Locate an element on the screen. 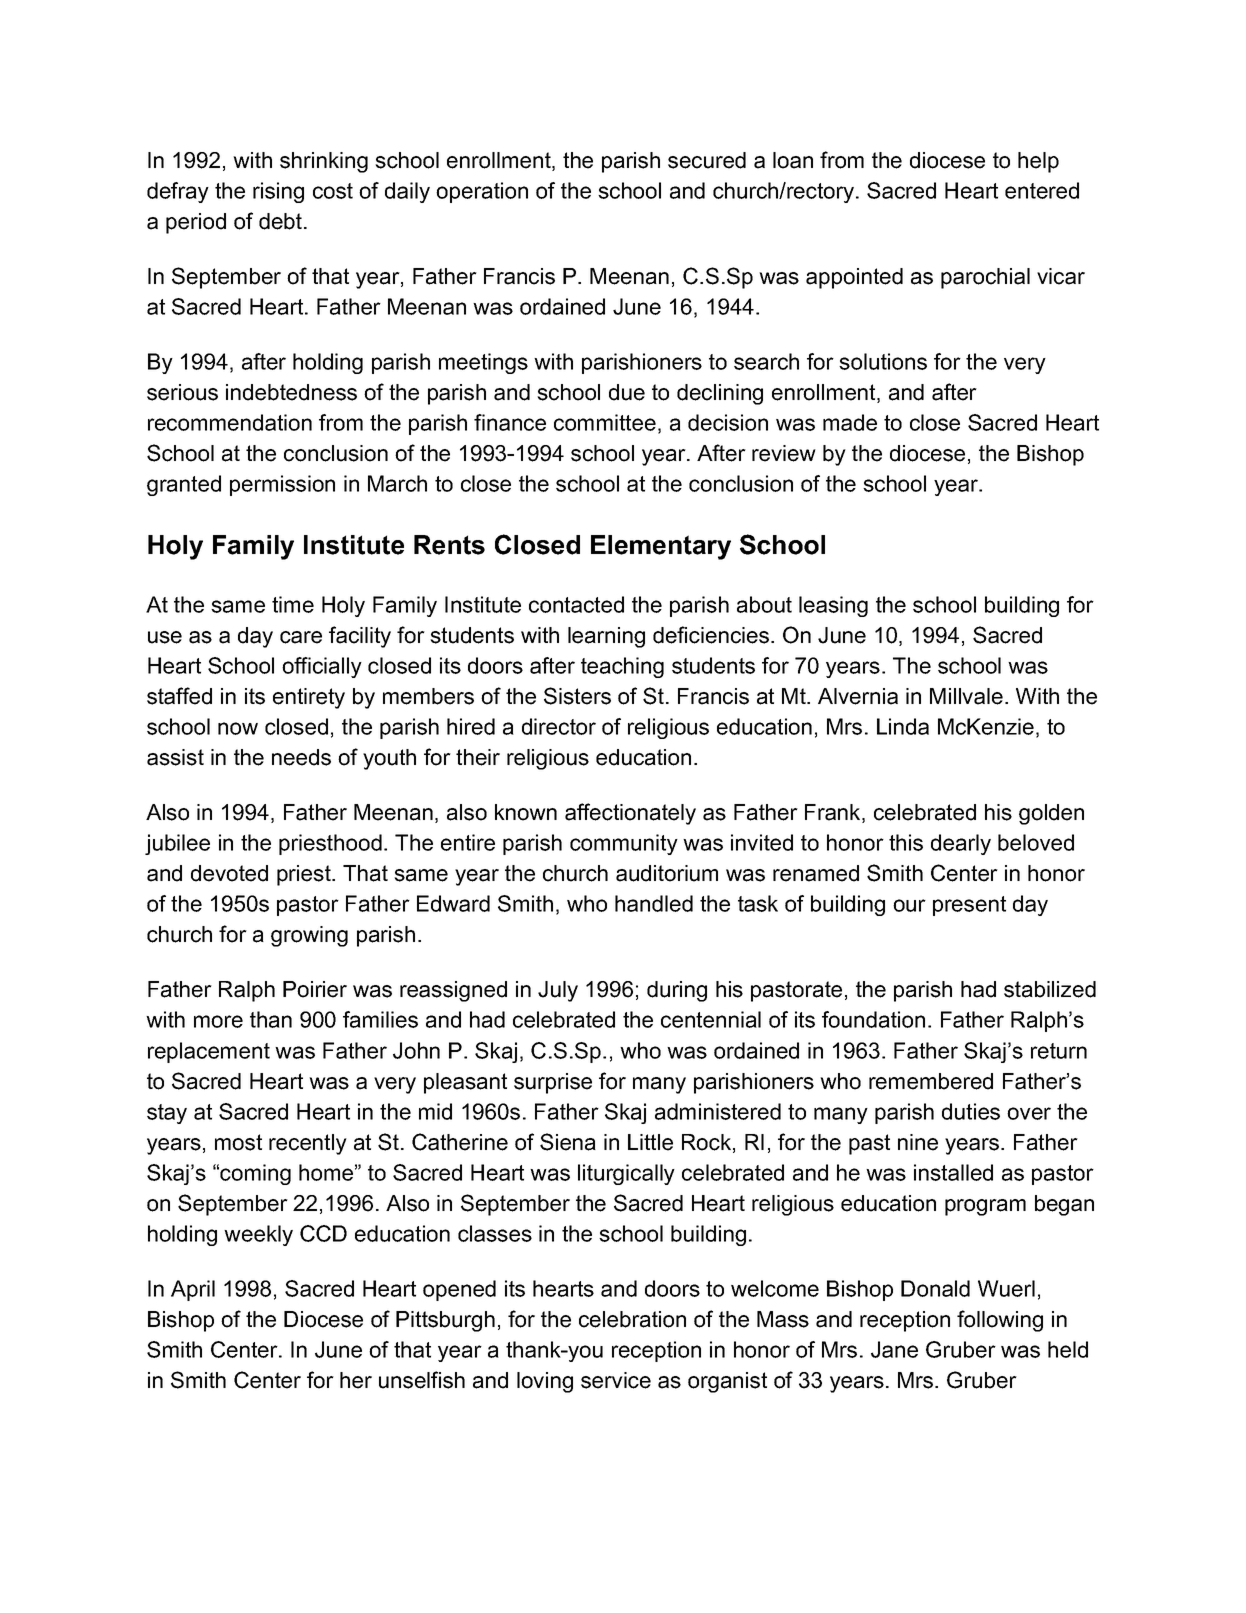 The width and height of the screenshot is (1246, 1613). entered is located at coordinates (1042, 190).
